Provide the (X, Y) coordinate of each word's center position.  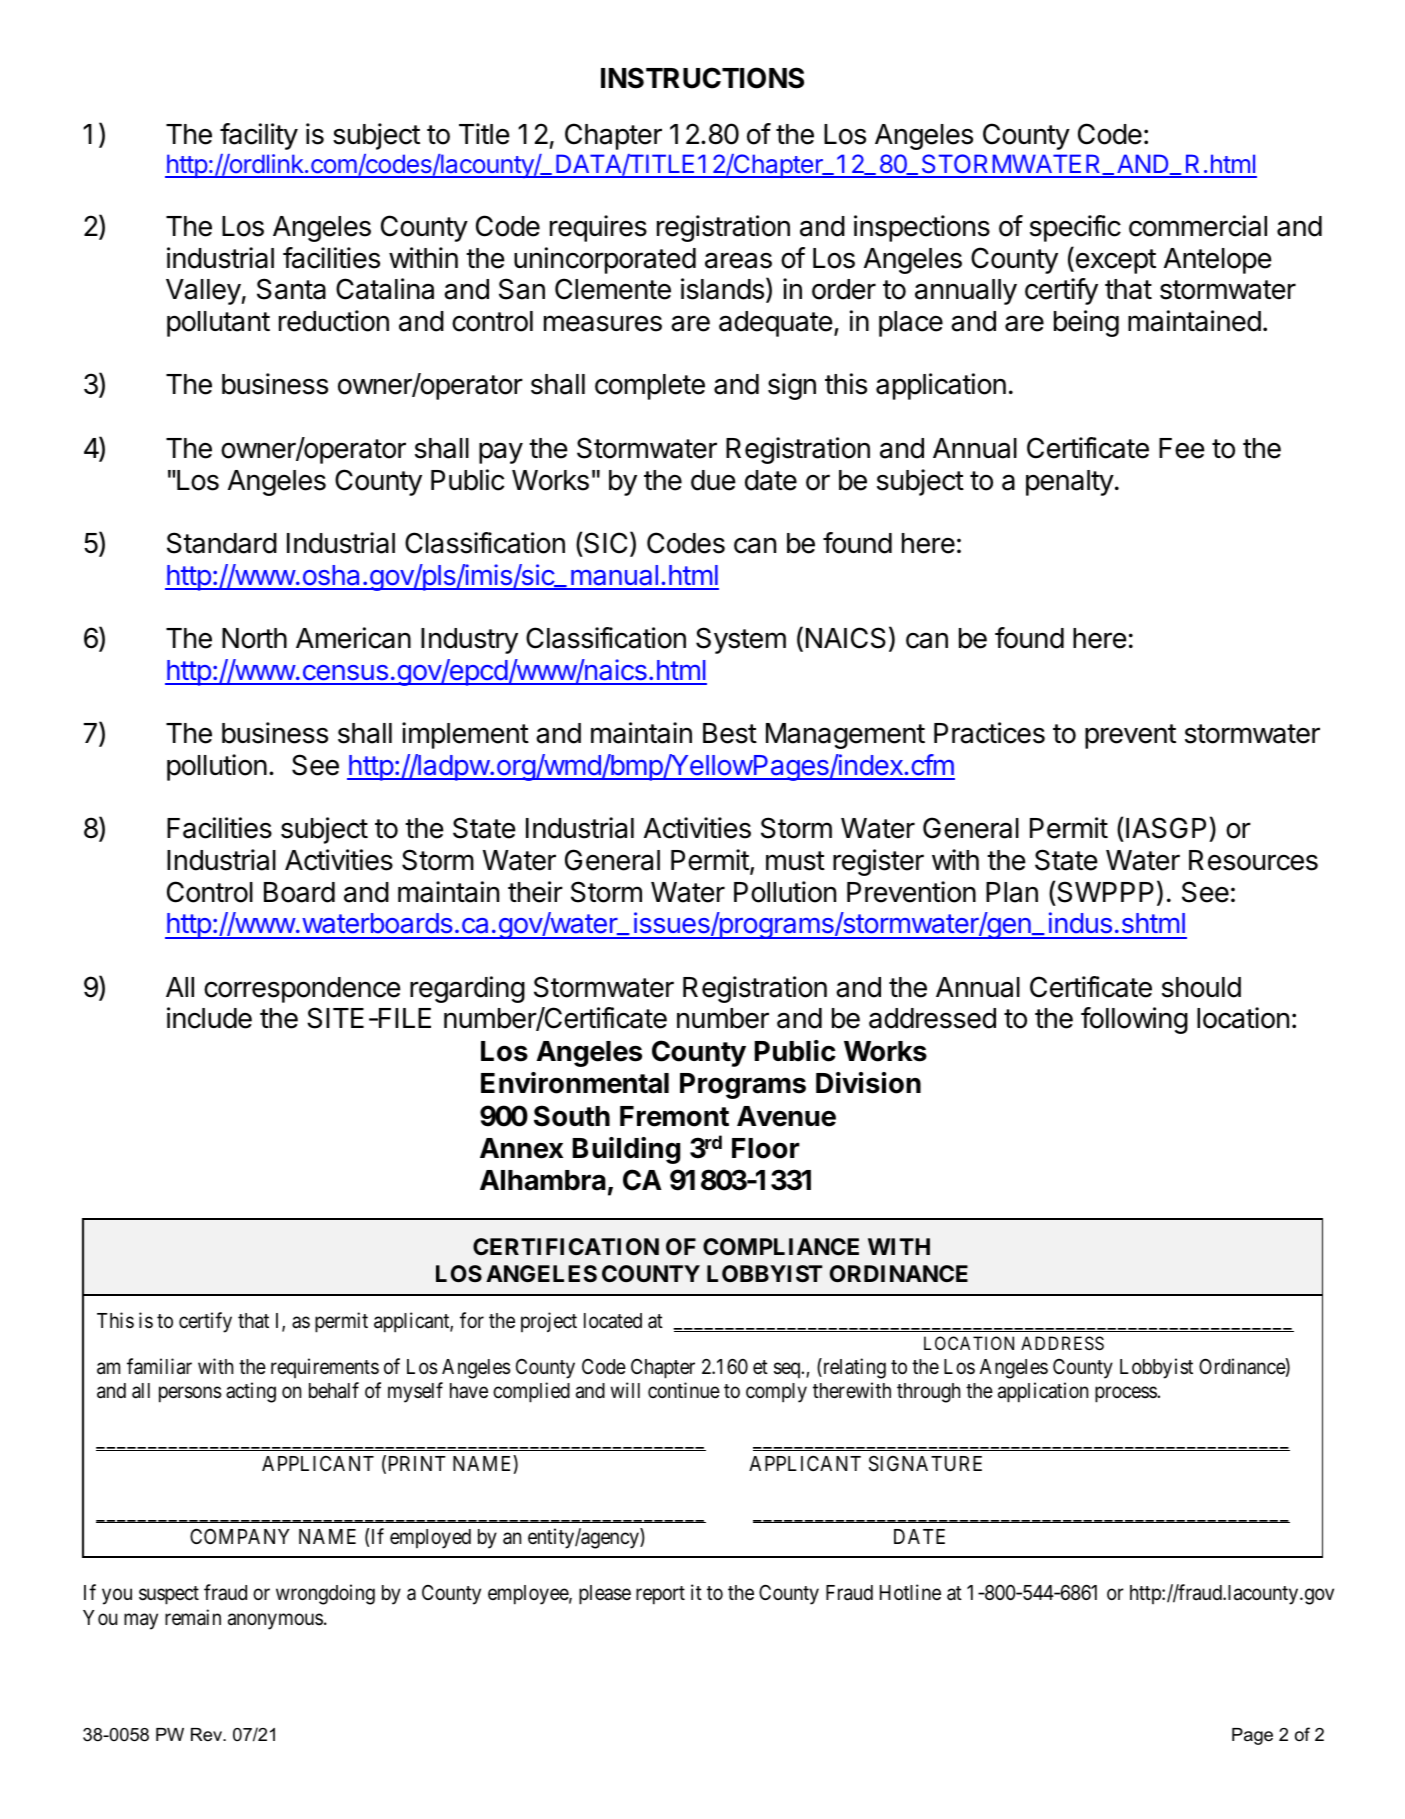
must (795, 861)
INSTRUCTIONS (702, 78)
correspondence (302, 990)
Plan (1012, 892)
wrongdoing (325, 1594)
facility (259, 136)
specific (1075, 228)
